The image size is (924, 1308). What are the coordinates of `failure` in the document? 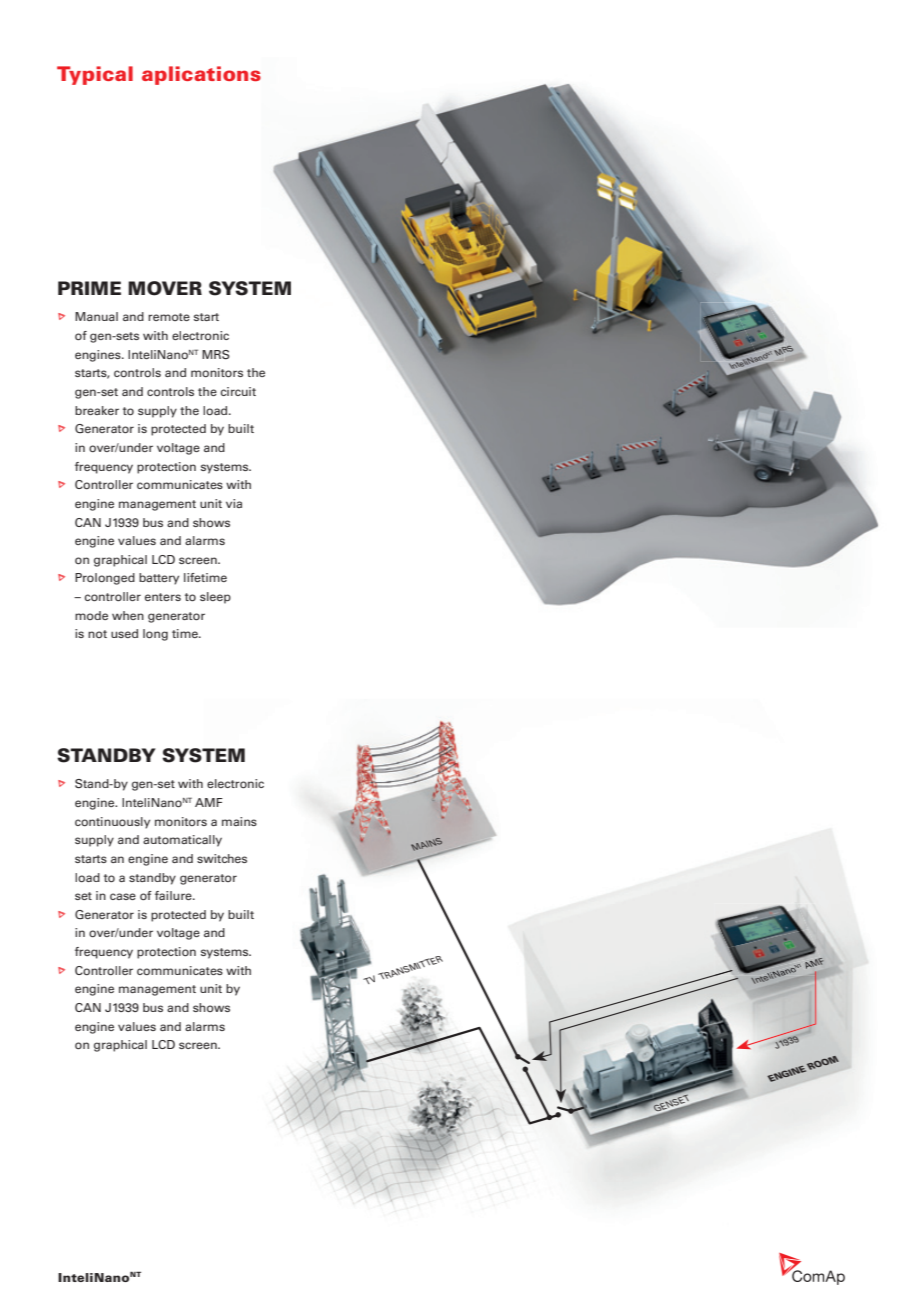 It's located at (174, 895).
